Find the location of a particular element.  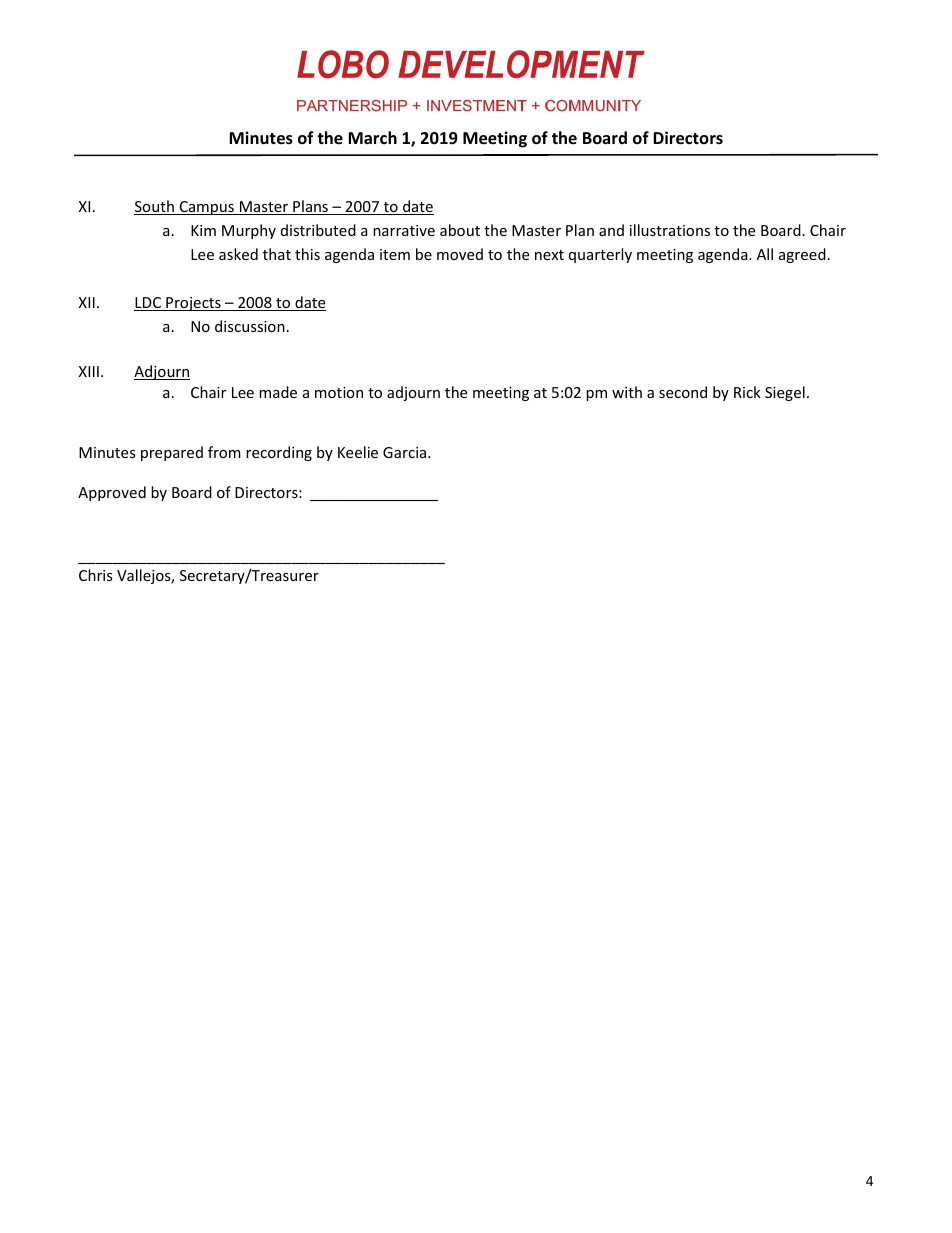

agreed is located at coordinates (802, 255).
